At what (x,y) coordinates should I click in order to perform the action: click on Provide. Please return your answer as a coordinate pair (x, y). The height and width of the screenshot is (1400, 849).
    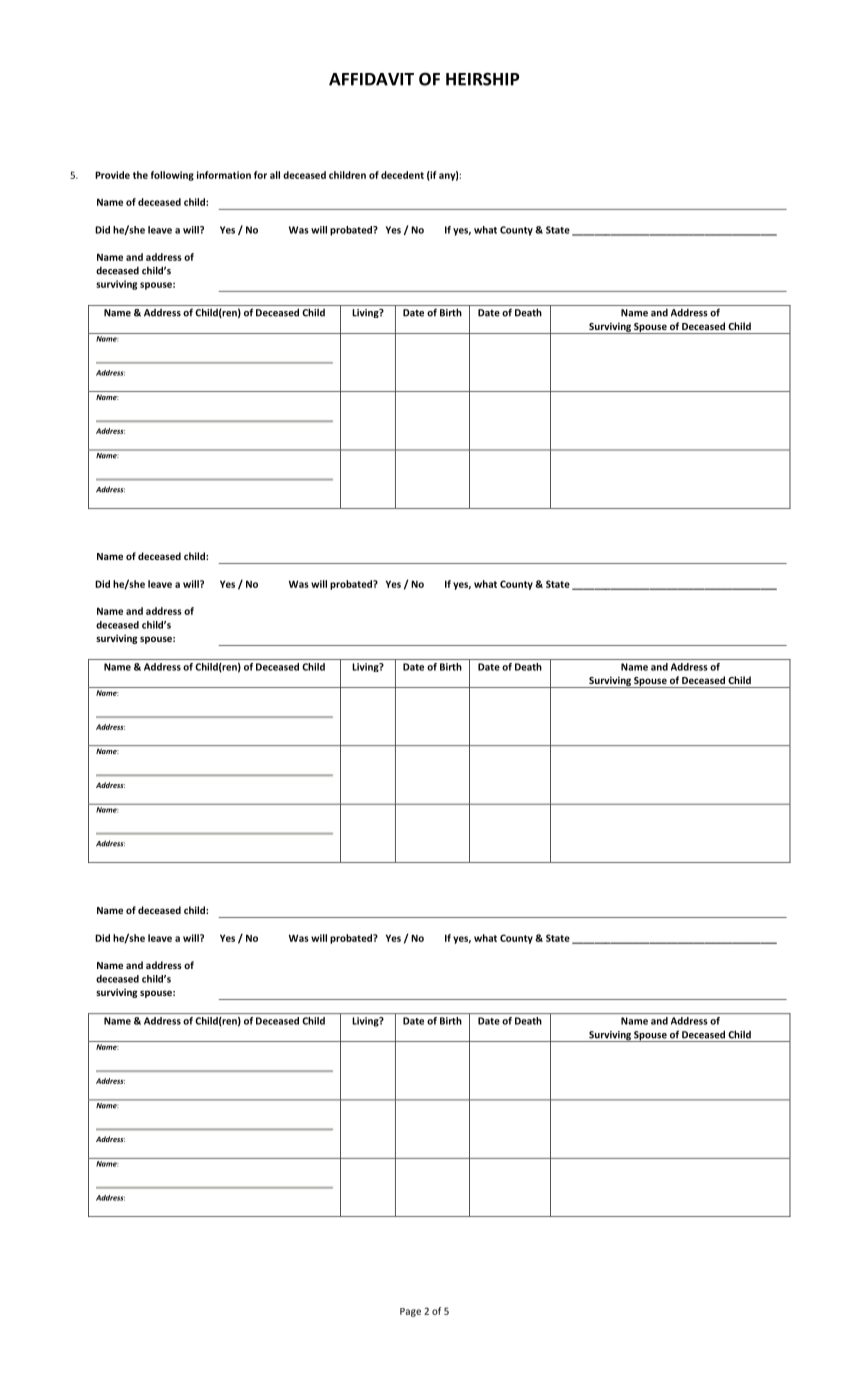
    Looking at the image, I should click on (112, 175).
